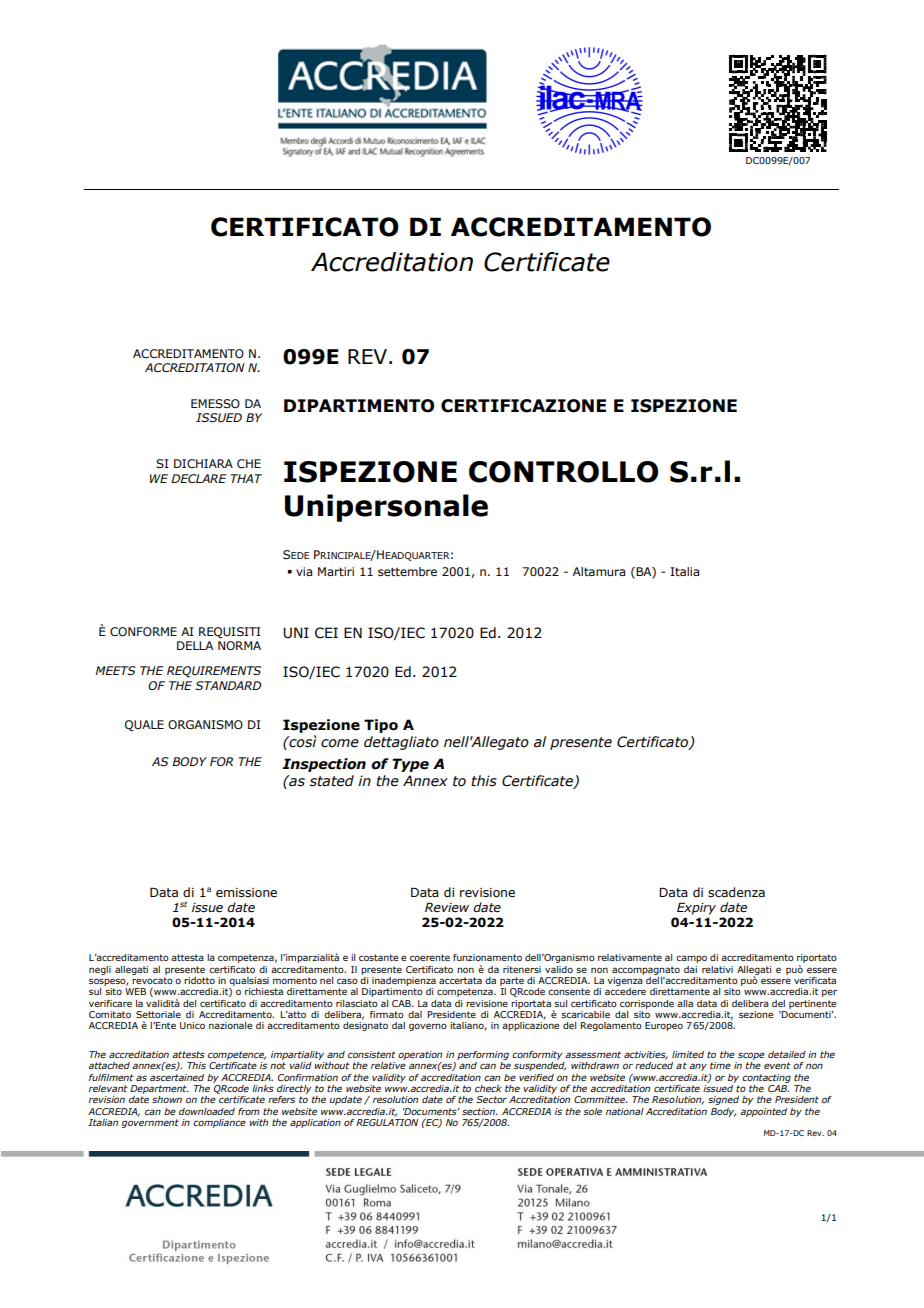 Image resolution: width=924 pixels, height=1308 pixels. I want to click on Review, so click(447, 907).
